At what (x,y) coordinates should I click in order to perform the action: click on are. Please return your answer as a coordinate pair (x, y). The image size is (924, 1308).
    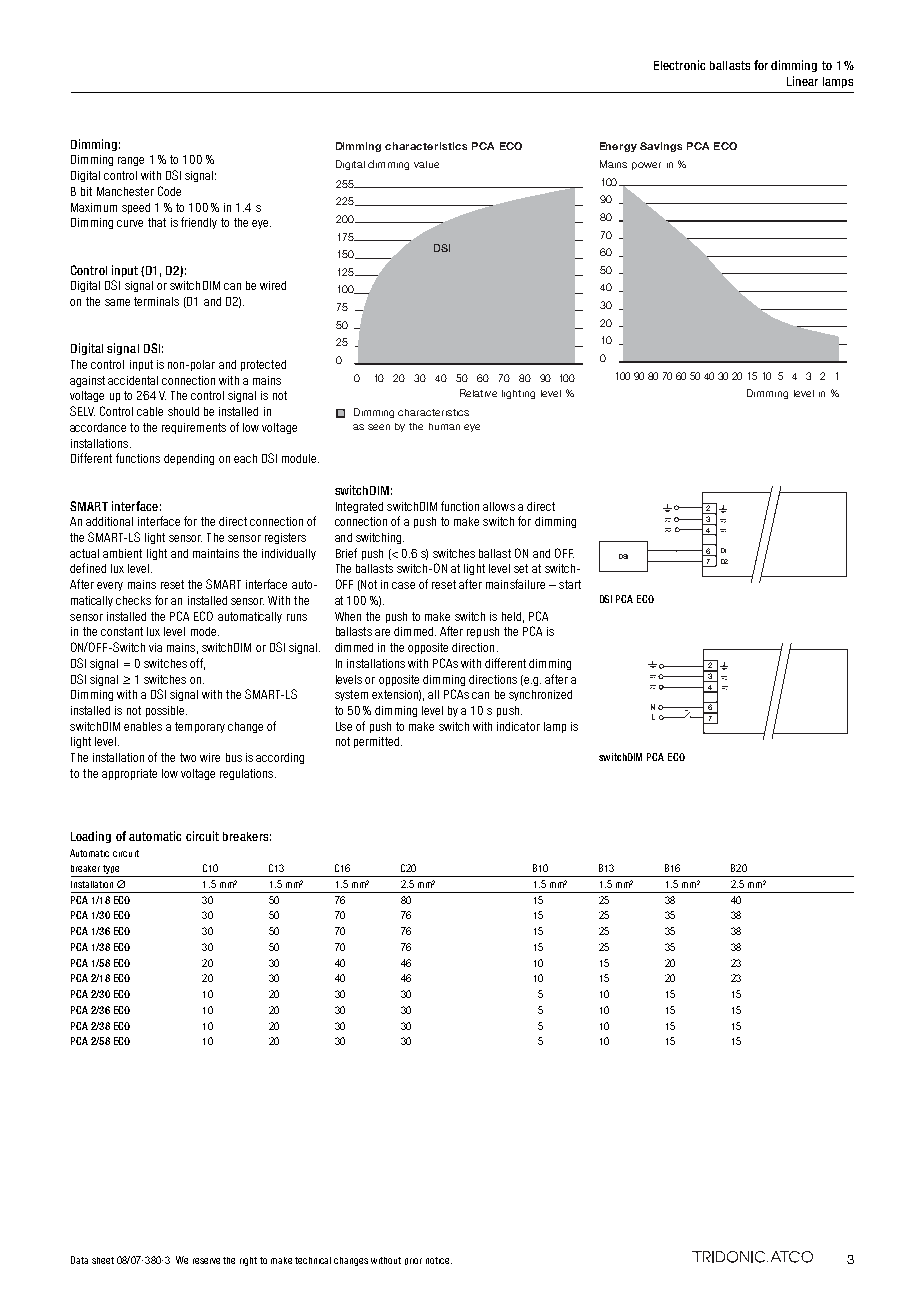
    Looking at the image, I should click on (382, 632).
